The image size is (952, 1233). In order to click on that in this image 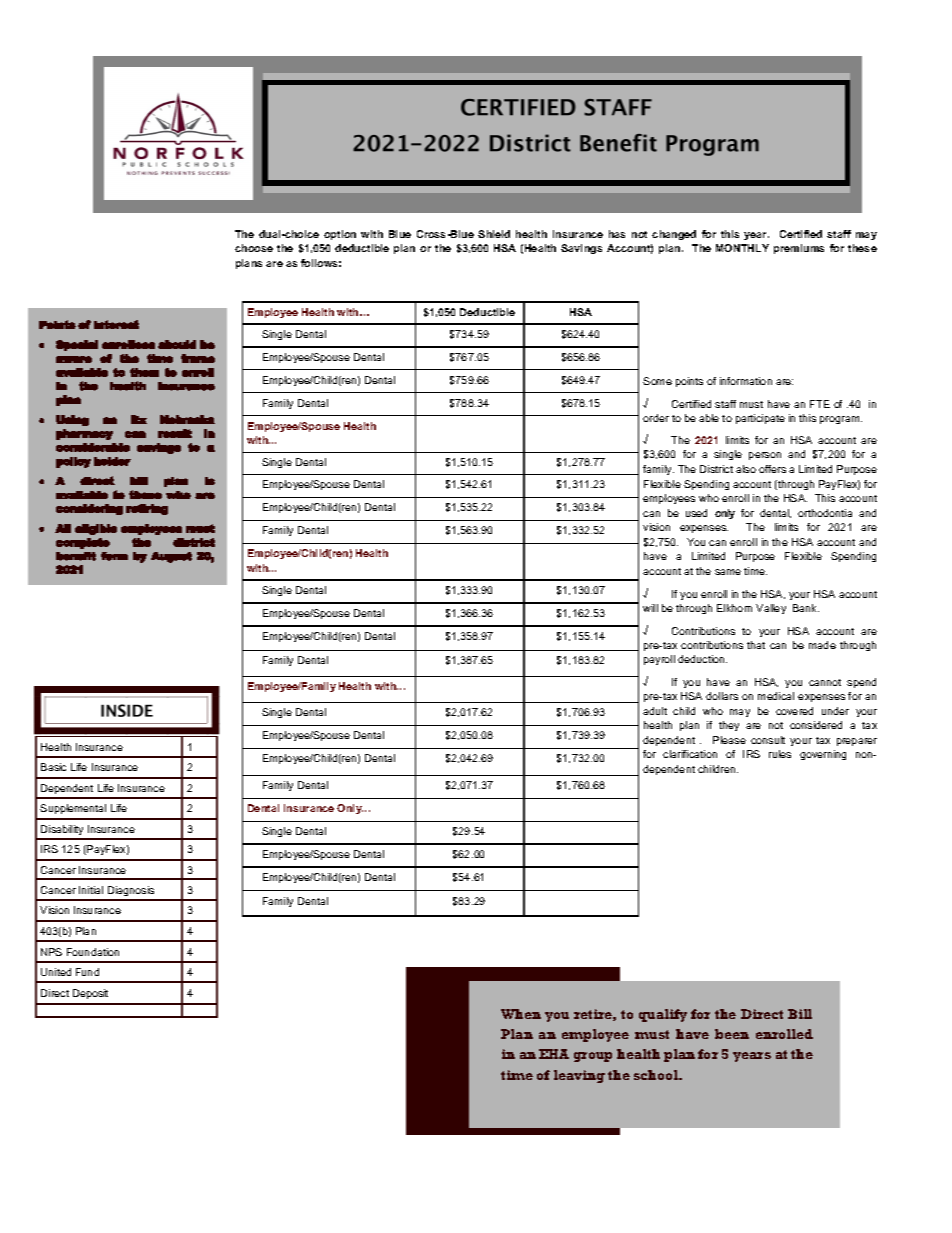, I will do `click(756, 645)`.
